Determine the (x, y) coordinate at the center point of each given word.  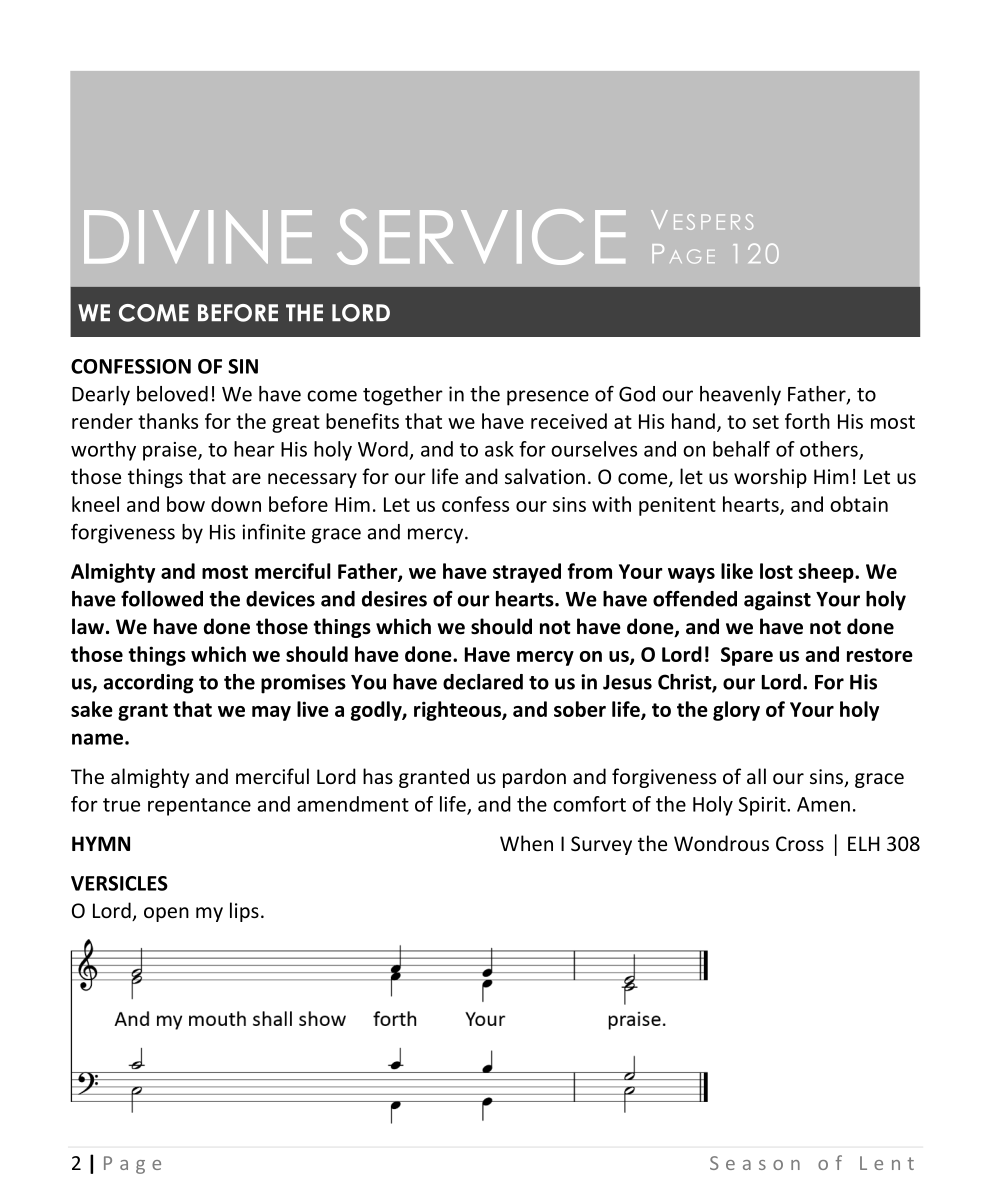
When (526, 843)
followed (162, 598)
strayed (527, 573)
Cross (800, 843)
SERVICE (481, 237)
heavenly (740, 396)
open (166, 914)
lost (776, 571)
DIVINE (198, 236)
